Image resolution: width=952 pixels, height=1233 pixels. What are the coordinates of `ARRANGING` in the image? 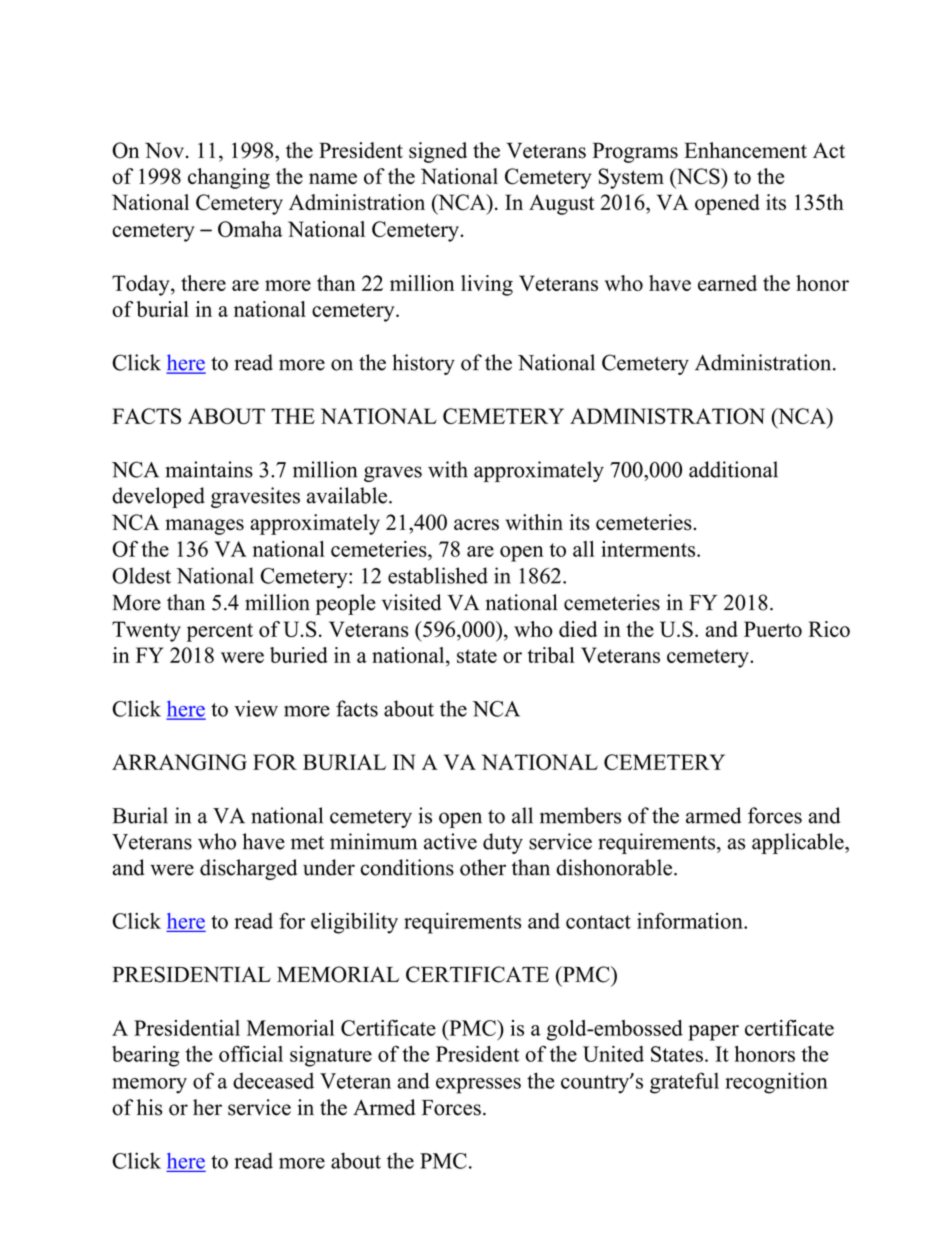 It's located at (179, 762).
